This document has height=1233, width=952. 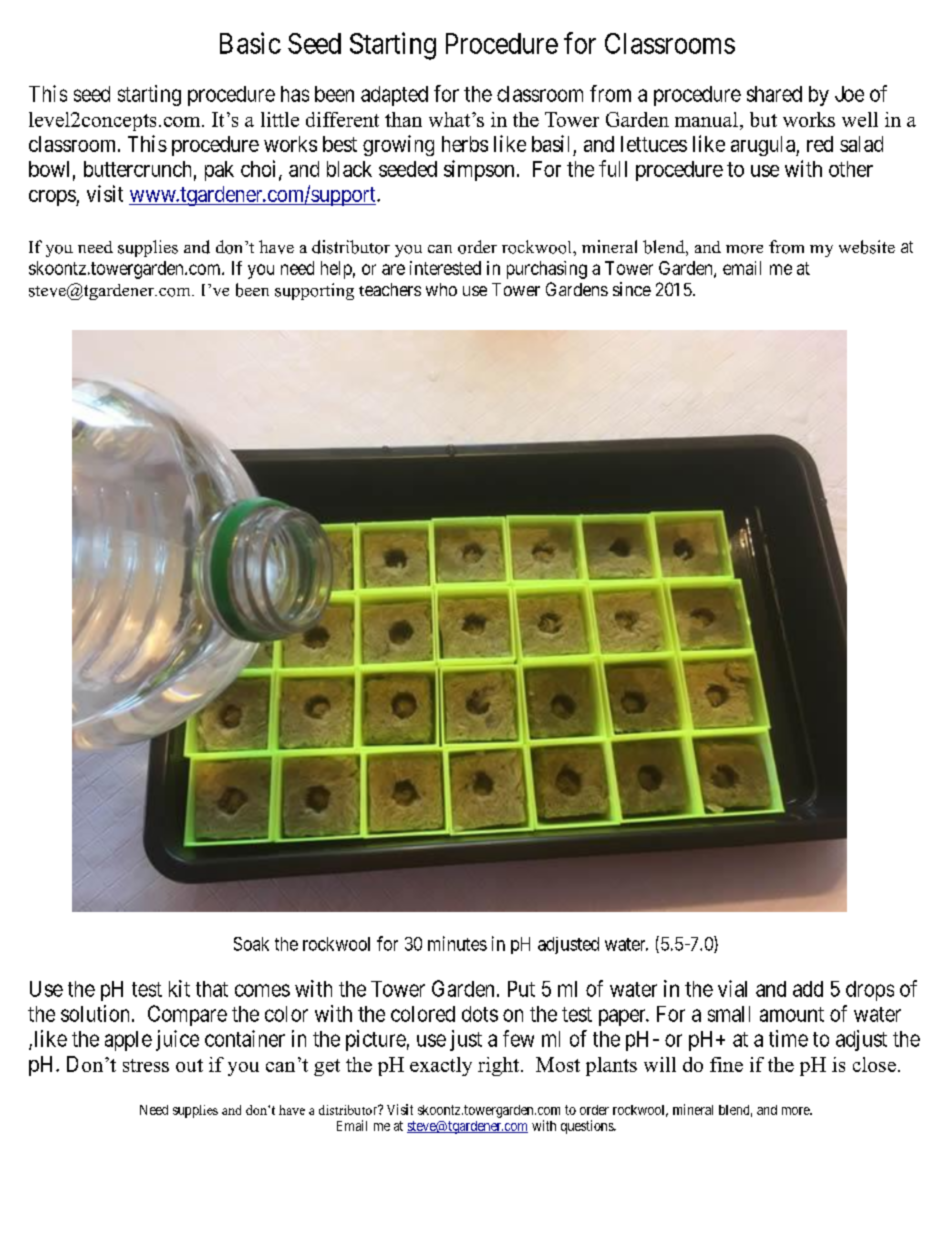 I want to click on minutes, so click(x=457, y=943).
